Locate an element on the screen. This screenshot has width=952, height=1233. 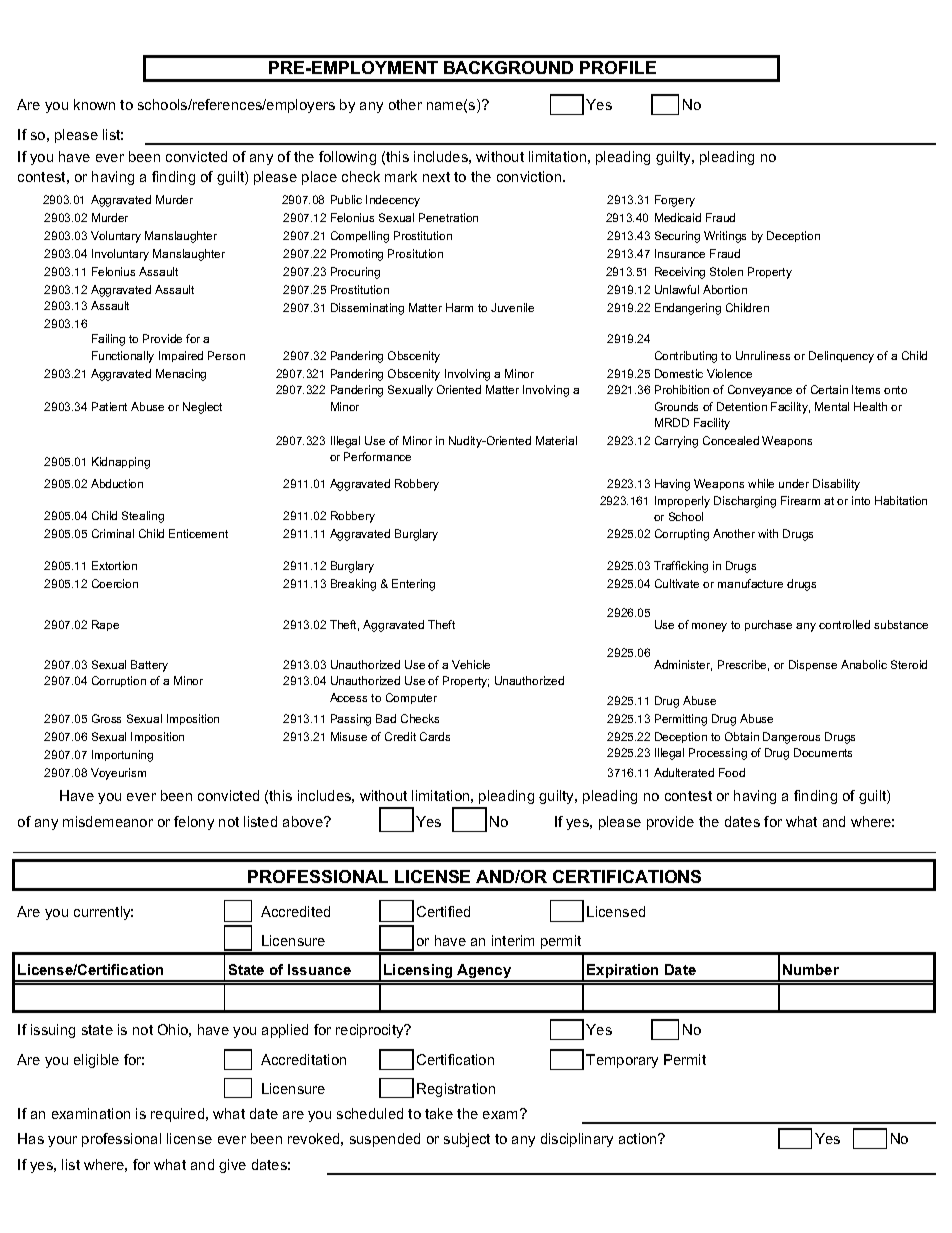
known is located at coordinates (94, 104).
